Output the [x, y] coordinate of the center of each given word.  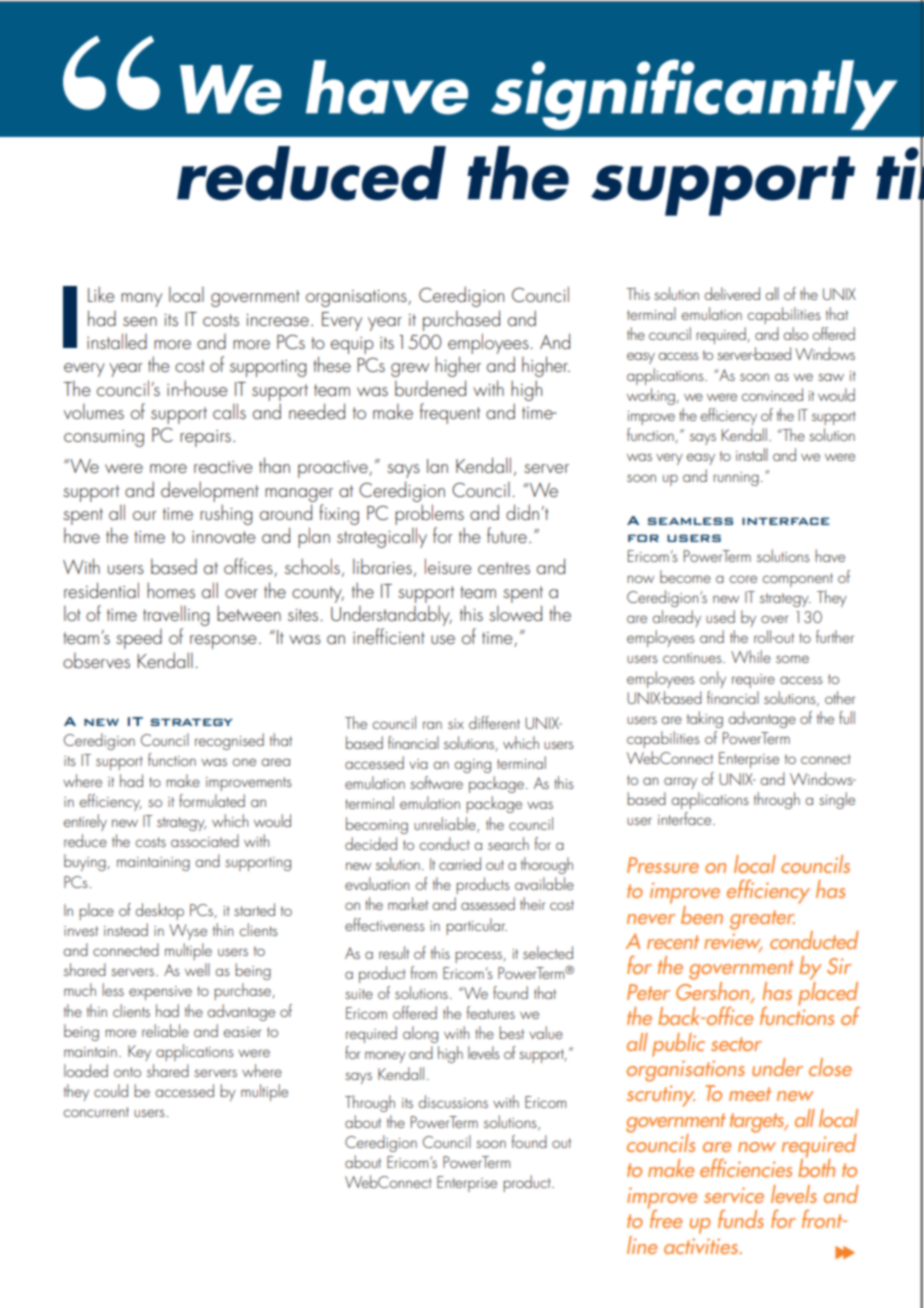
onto [127, 1072]
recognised [229, 741]
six [456, 724]
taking [705, 719]
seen [140, 321]
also [795, 333]
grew [410, 370]
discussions [453, 1101]
